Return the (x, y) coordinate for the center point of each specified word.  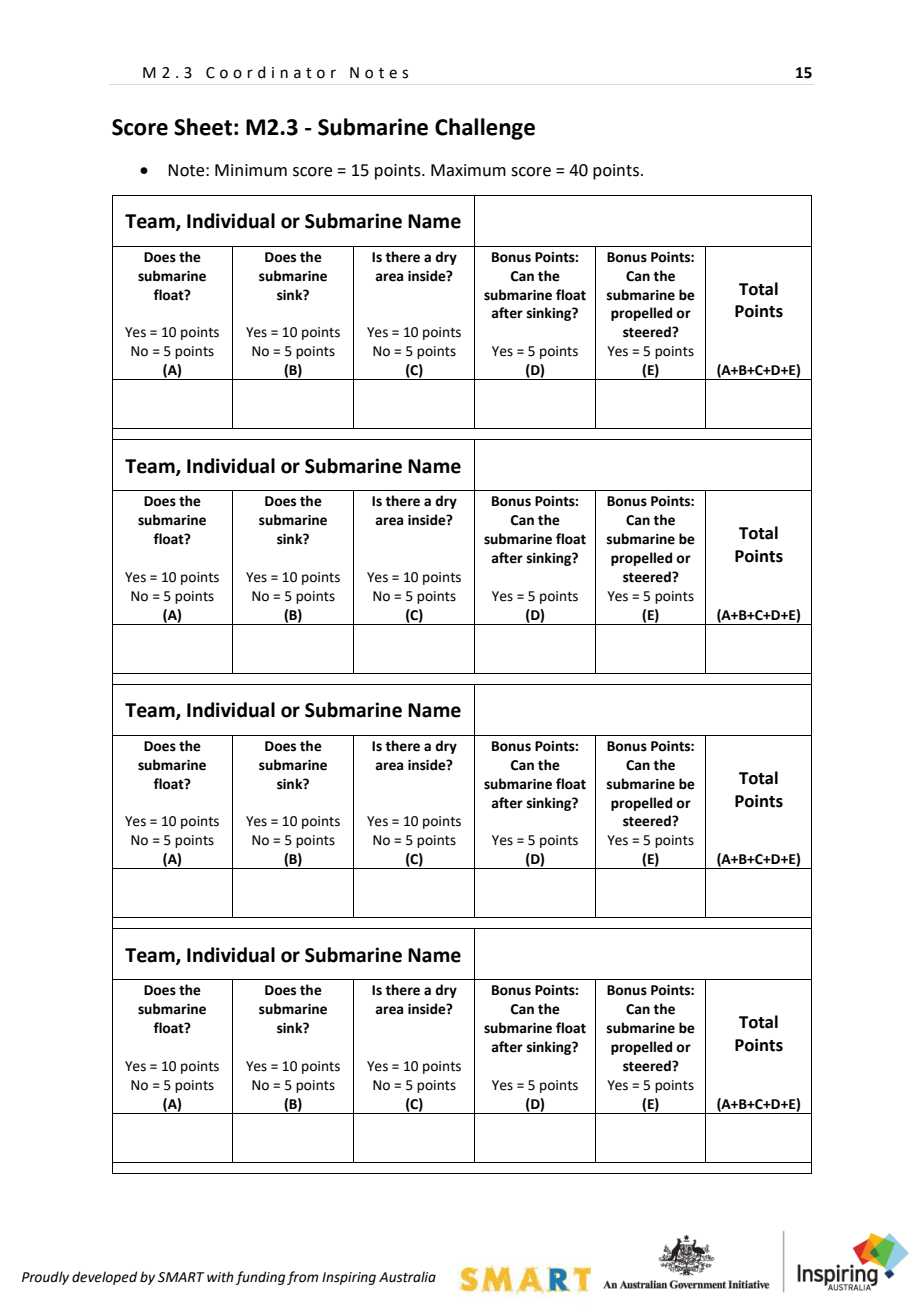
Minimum (251, 170)
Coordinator (271, 72)
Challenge (485, 129)
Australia (407, 1277)
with (220, 1277)
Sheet (203, 127)
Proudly (45, 1278)
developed (104, 1278)
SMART (181, 1277)
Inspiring (349, 1278)
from (302, 1278)
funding (260, 1278)
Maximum (468, 170)
